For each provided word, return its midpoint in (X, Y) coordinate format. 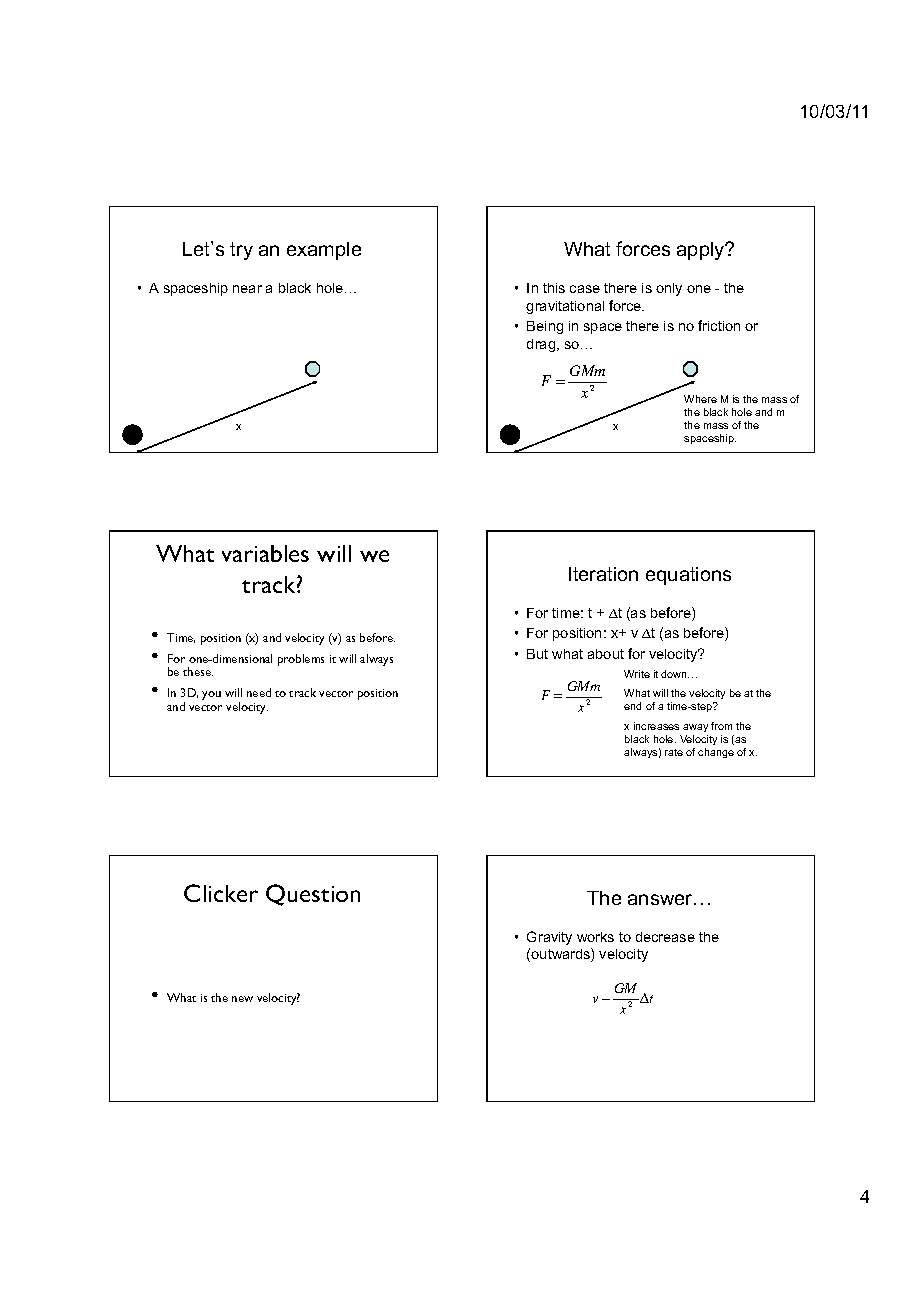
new (242, 999)
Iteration (603, 574)
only (669, 289)
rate (674, 752)
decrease (665, 937)
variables (265, 553)
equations (688, 576)
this (554, 288)
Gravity (549, 938)
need (259, 692)
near (247, 289)
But (537, 654)
